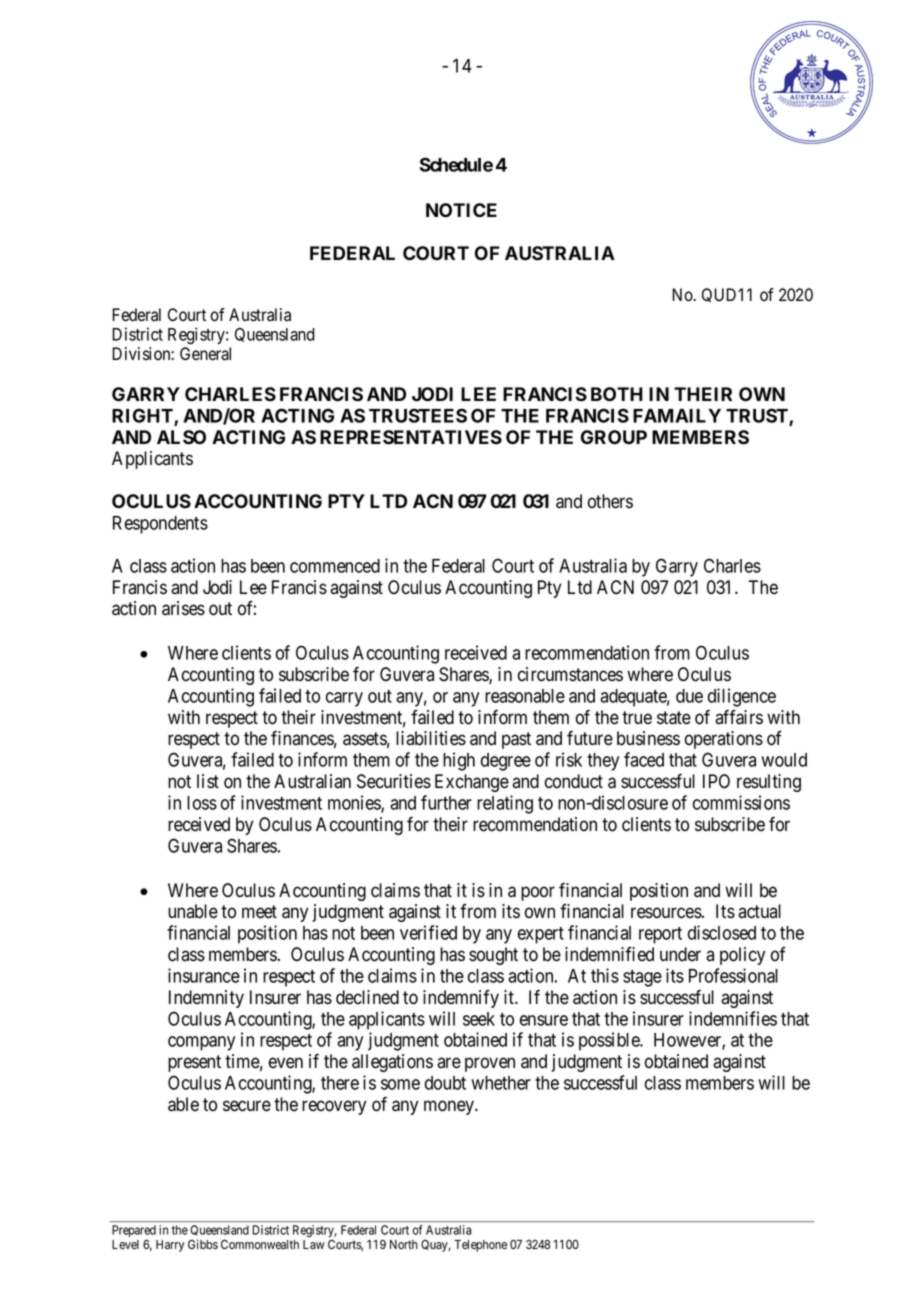  I want to click on Professional, so click(733, 975).
